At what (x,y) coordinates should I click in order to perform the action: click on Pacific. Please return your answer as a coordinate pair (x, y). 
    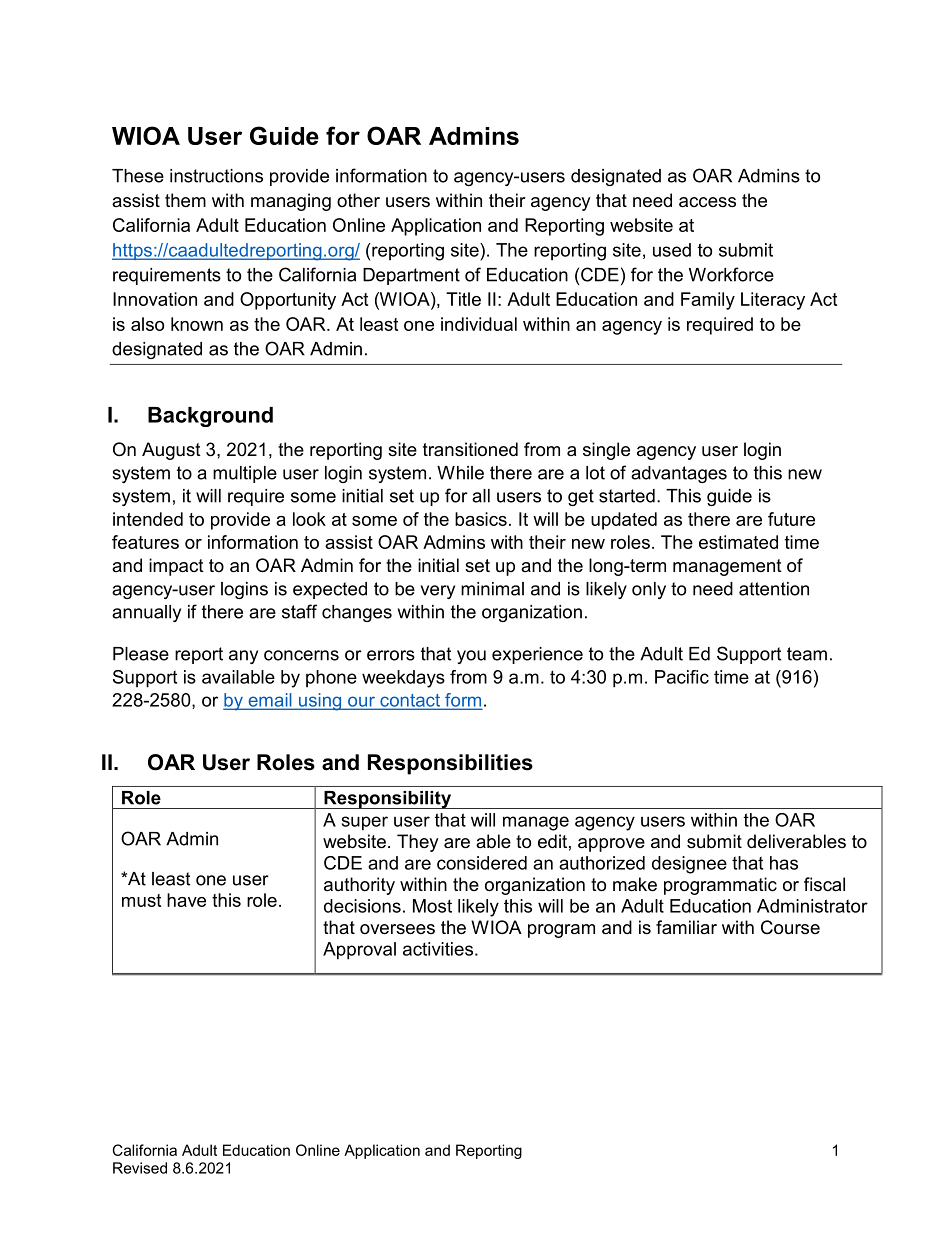
    Looking at the image, I should click on (682, 677).
